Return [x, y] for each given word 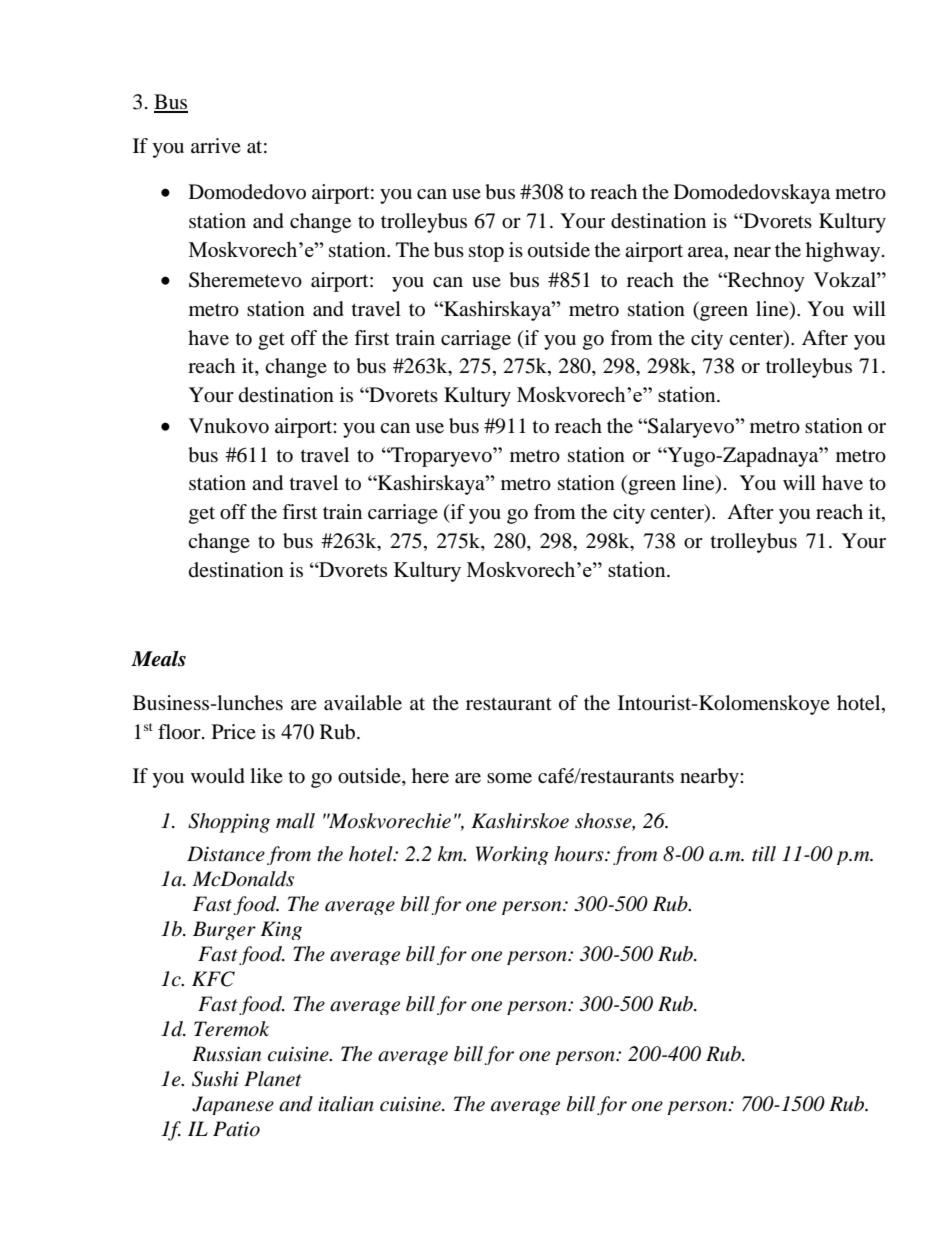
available [363, 703]
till [764, 853]
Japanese [233, 1105]
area [707, 252]
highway [844, 252]
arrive [216, 145]
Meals [158, 659]
